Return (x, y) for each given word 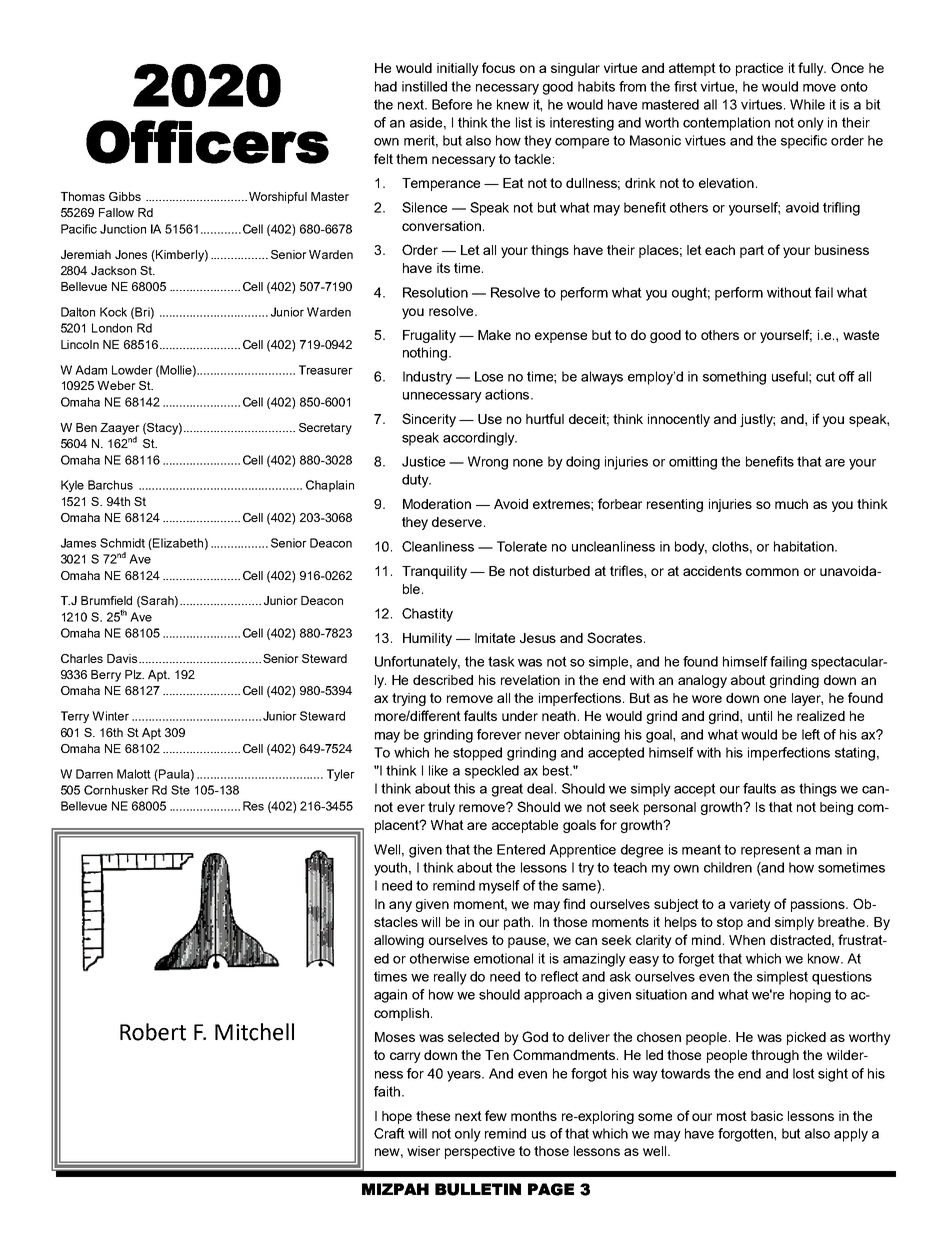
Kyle (72, 486)
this (464, 788)
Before (452, 104)
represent (770, 851)
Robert (153, 1032)
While (807, 104)
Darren (94, 774)
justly (757, 420)
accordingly (480, 439)
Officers (207, 142)
